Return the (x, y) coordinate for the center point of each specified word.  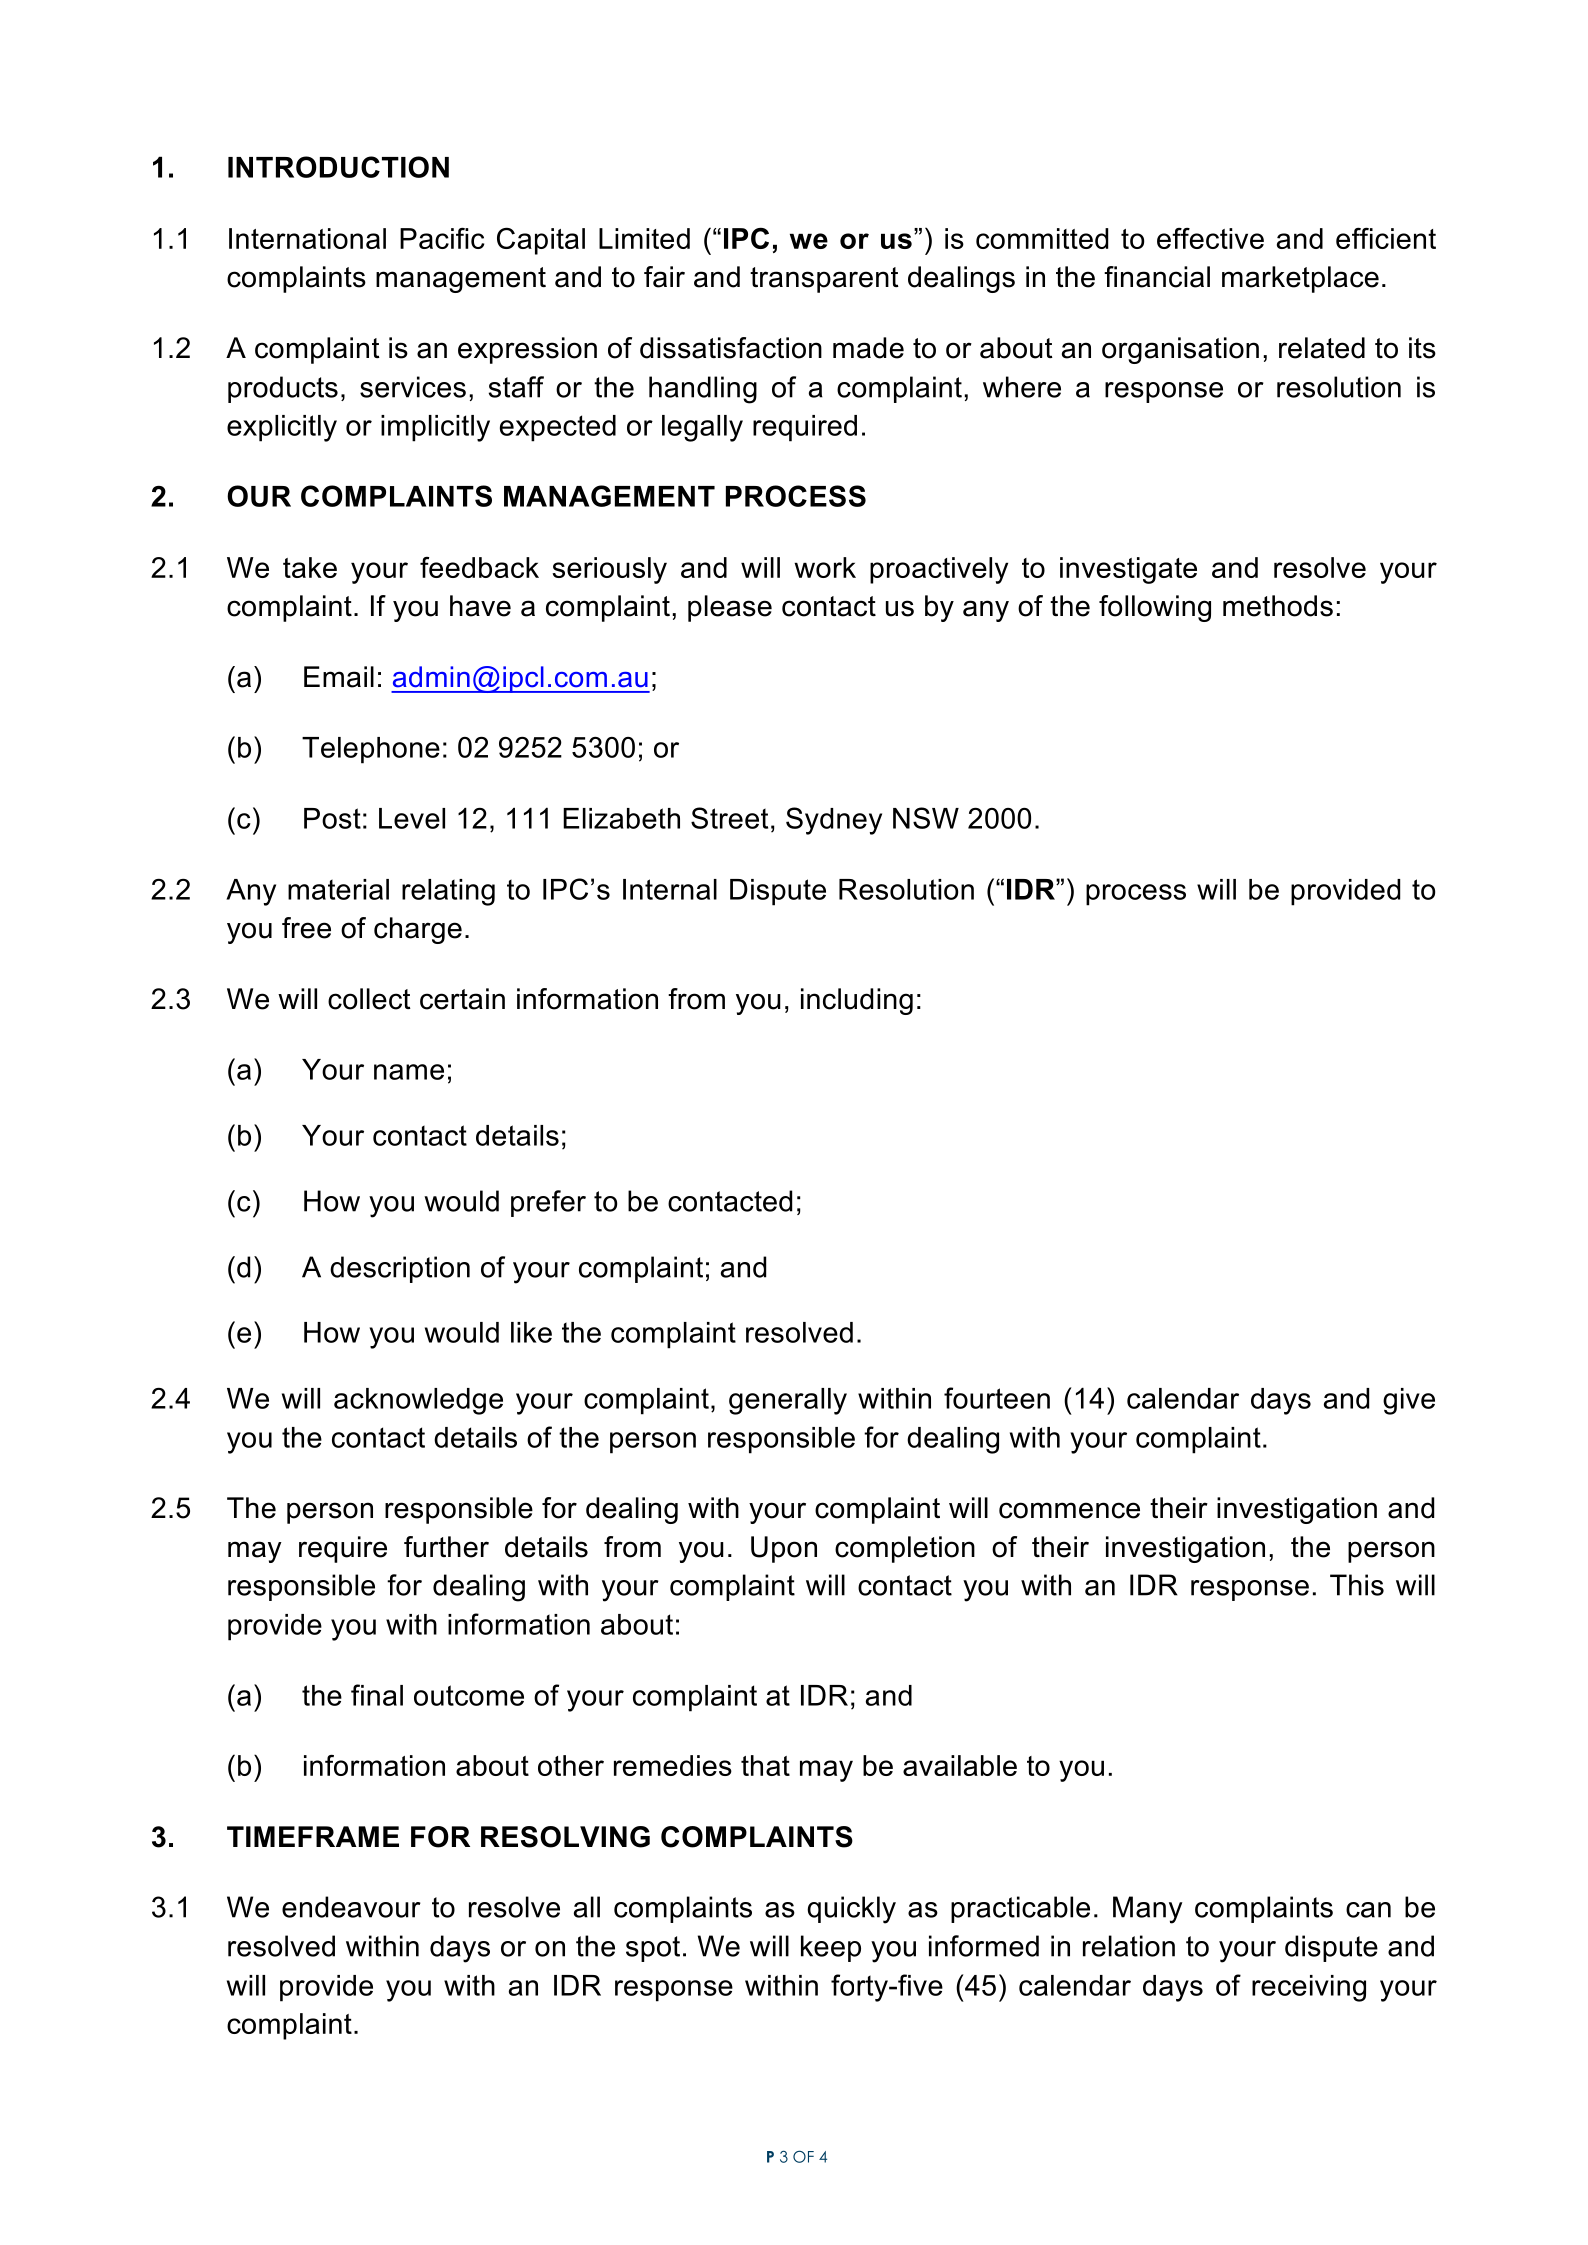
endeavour (351, 1907)
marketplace (1300, 279)
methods (1278, 606)
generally (788, 1401)
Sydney (834, 821)
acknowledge (418, 1401)
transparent (824, 280)
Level (412, 818)
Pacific (442, 238)
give (1409, 1401)
